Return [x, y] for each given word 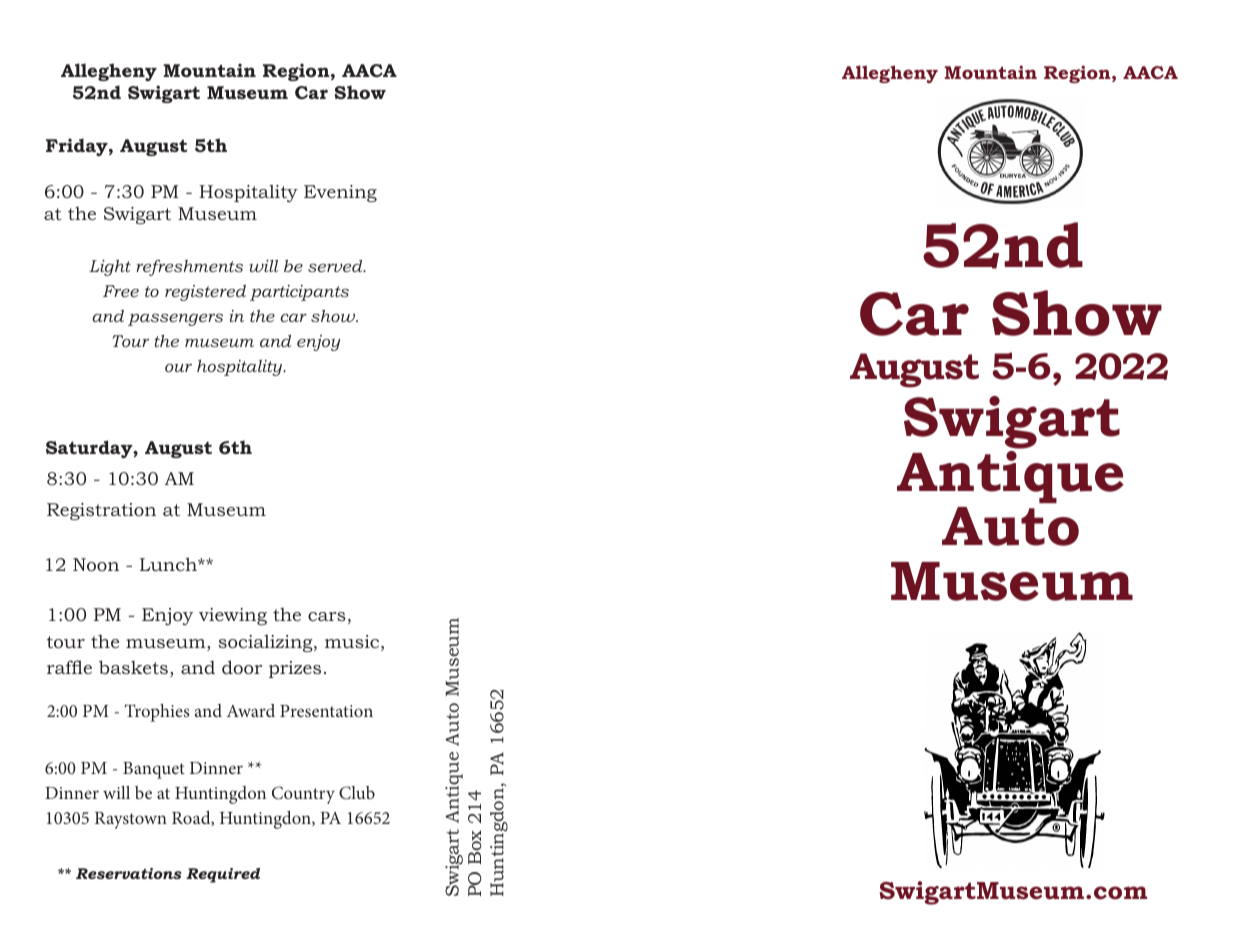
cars [327, 616]
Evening [340, 193]
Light [110, 267]
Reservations [129, 873]
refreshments [189, 268]
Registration [101, 511]
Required [223, 875]
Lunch [169, 564]
